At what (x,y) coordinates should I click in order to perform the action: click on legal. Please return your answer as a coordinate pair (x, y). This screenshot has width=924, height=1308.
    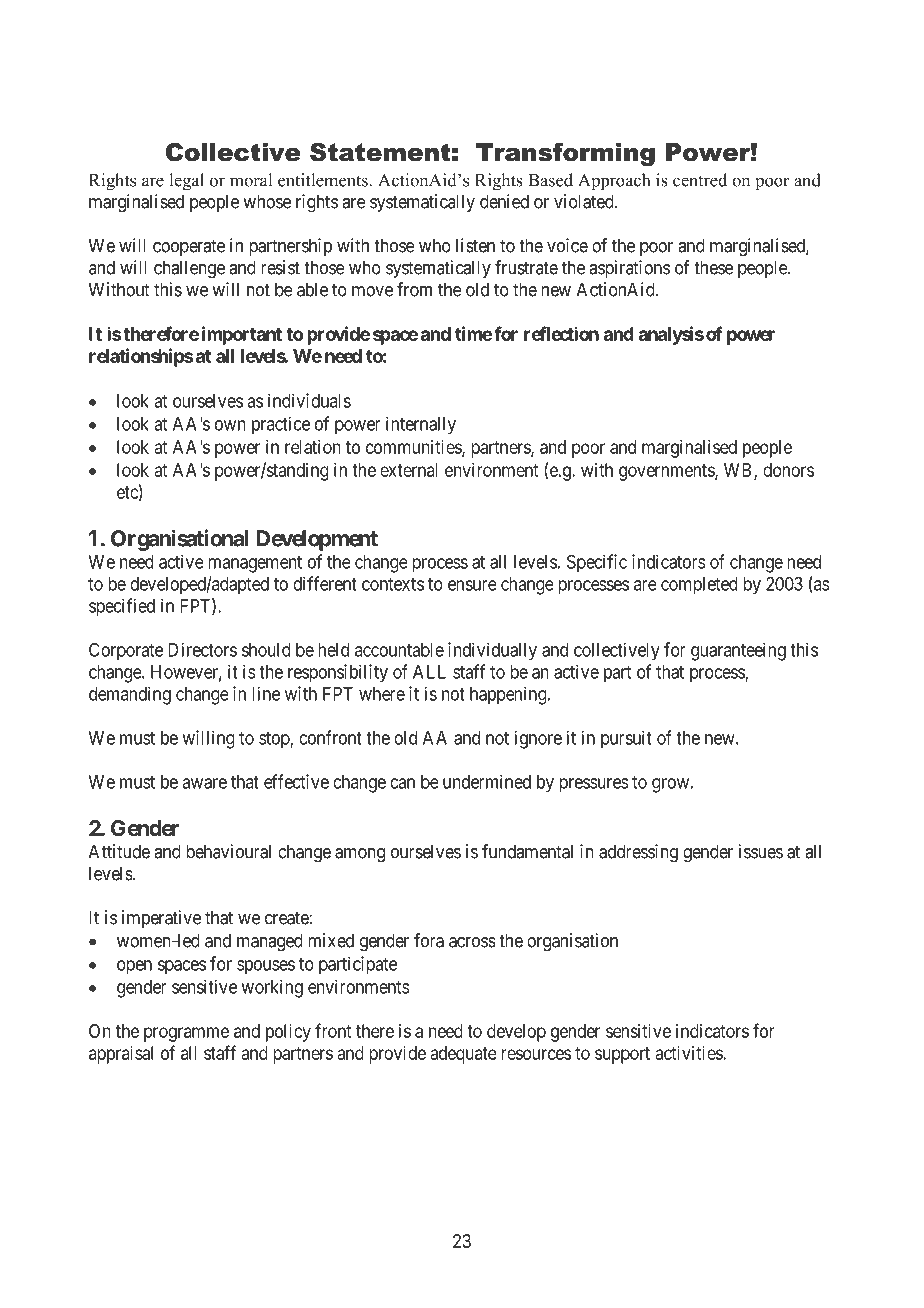
    Looking at the image, I should click on (186, 182).
